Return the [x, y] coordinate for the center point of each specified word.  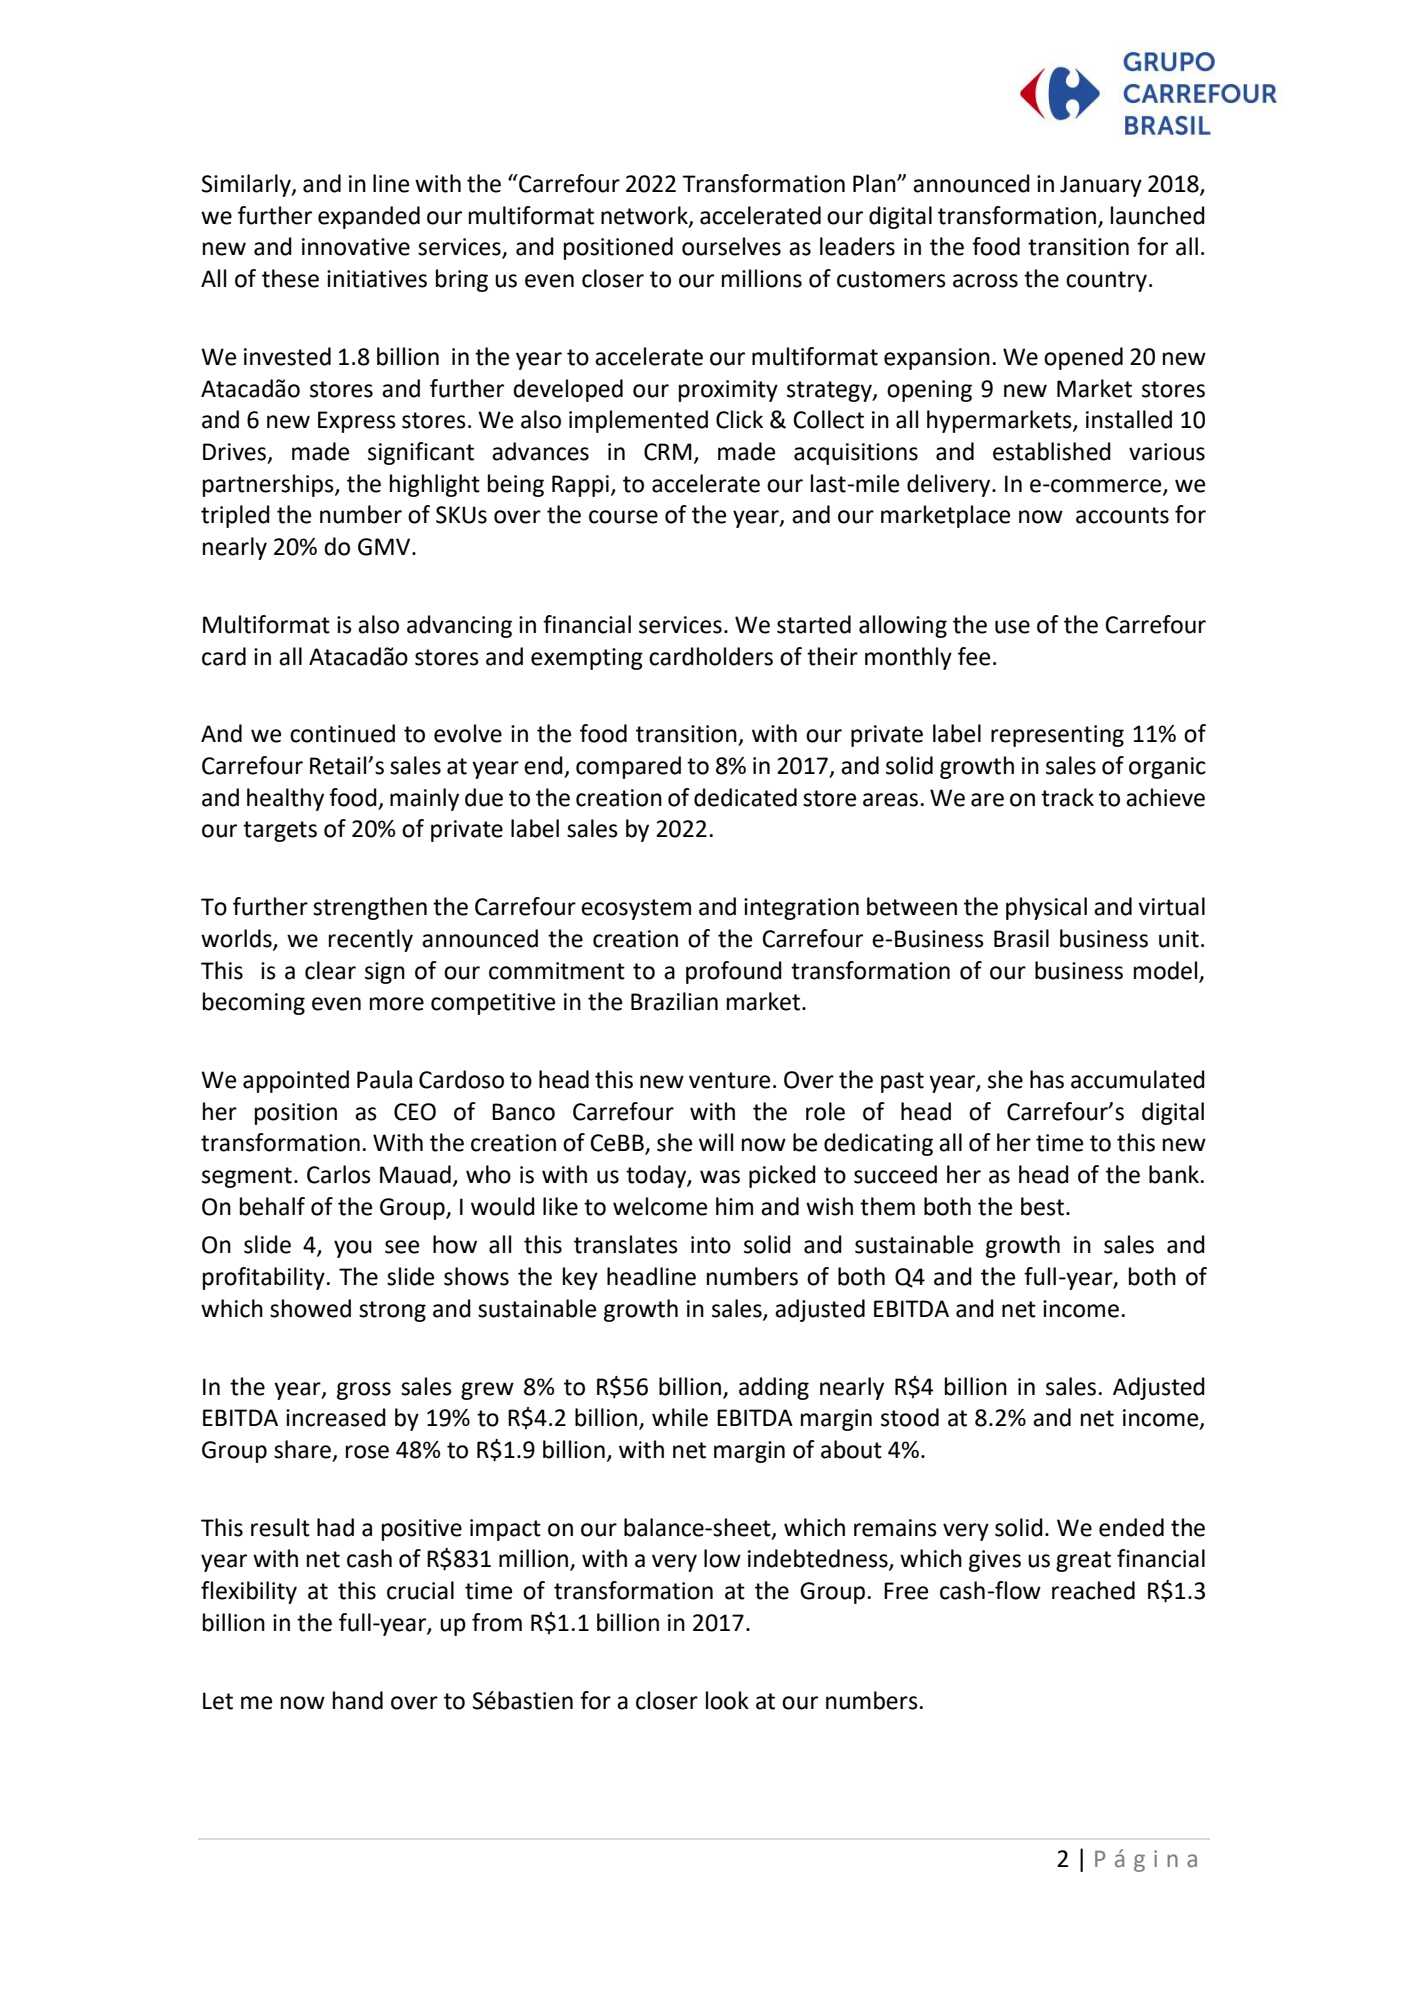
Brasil [1021, 938]
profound [734, 972]
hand [358, 1700]
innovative [356, 247]
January [1101, 186]
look [727, 1700]
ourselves [731, 246]
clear [330, 970]
